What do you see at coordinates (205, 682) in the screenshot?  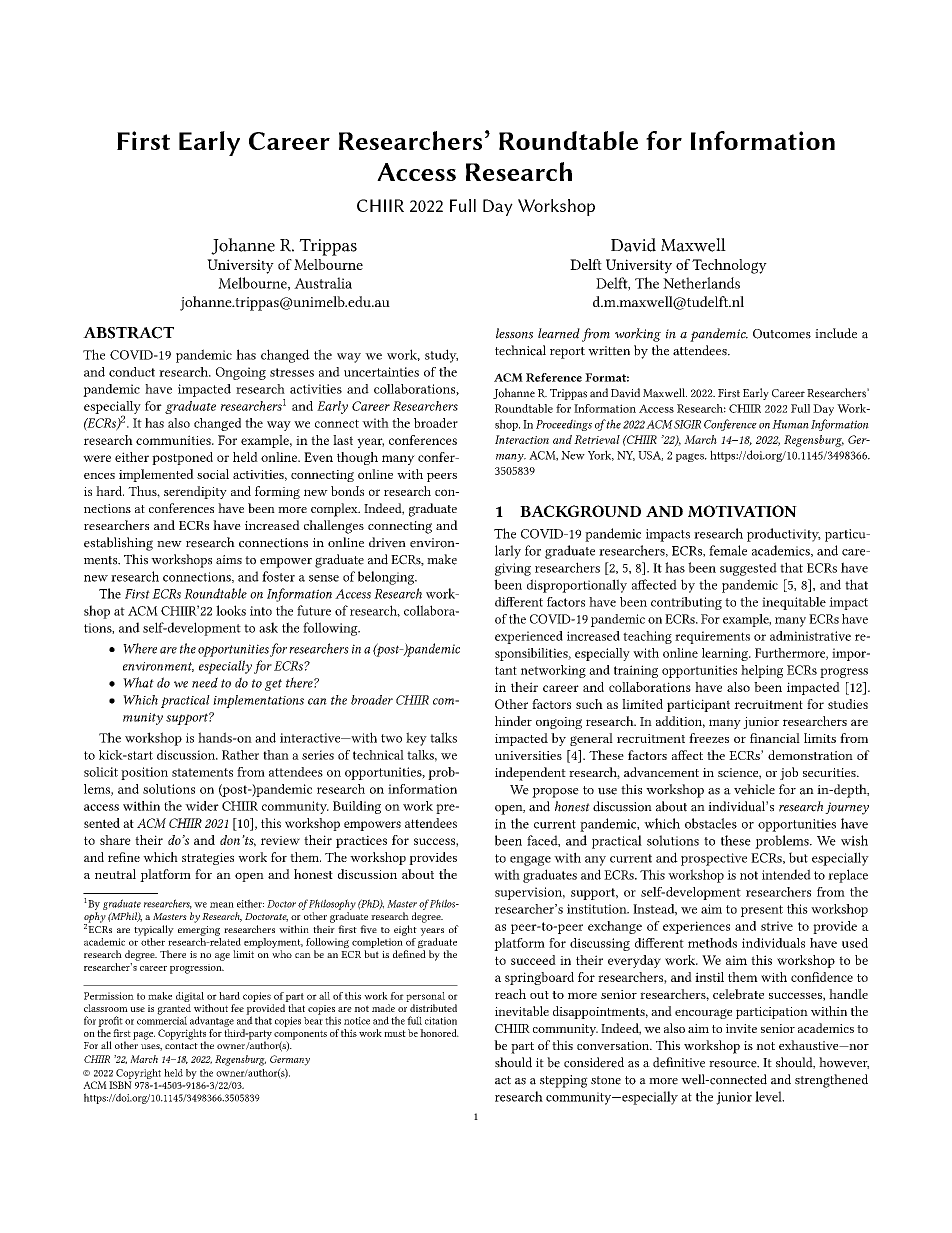 I see `need` at bounding box center [205, 682].
